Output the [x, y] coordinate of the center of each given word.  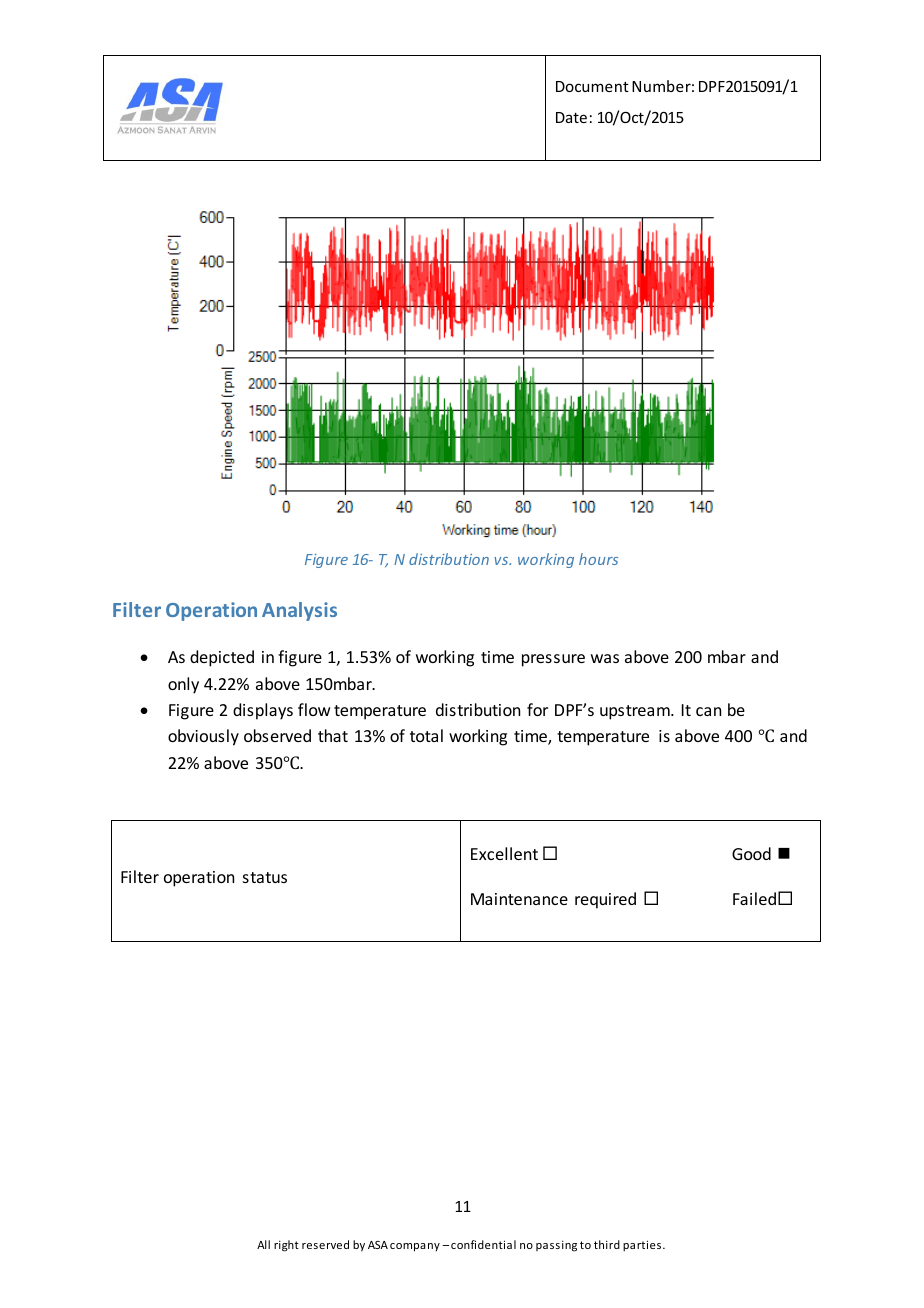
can [708, 711]
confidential [483, 1244]
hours [598, 559]
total [426, 735]
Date [571, 117]
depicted [222, 658]
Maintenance [519, 899]
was [605, 658]
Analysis [299, 611]
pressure [553, 660]
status [265, 877]
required [605, 900]
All [263, 1244]
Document [592, 86]
